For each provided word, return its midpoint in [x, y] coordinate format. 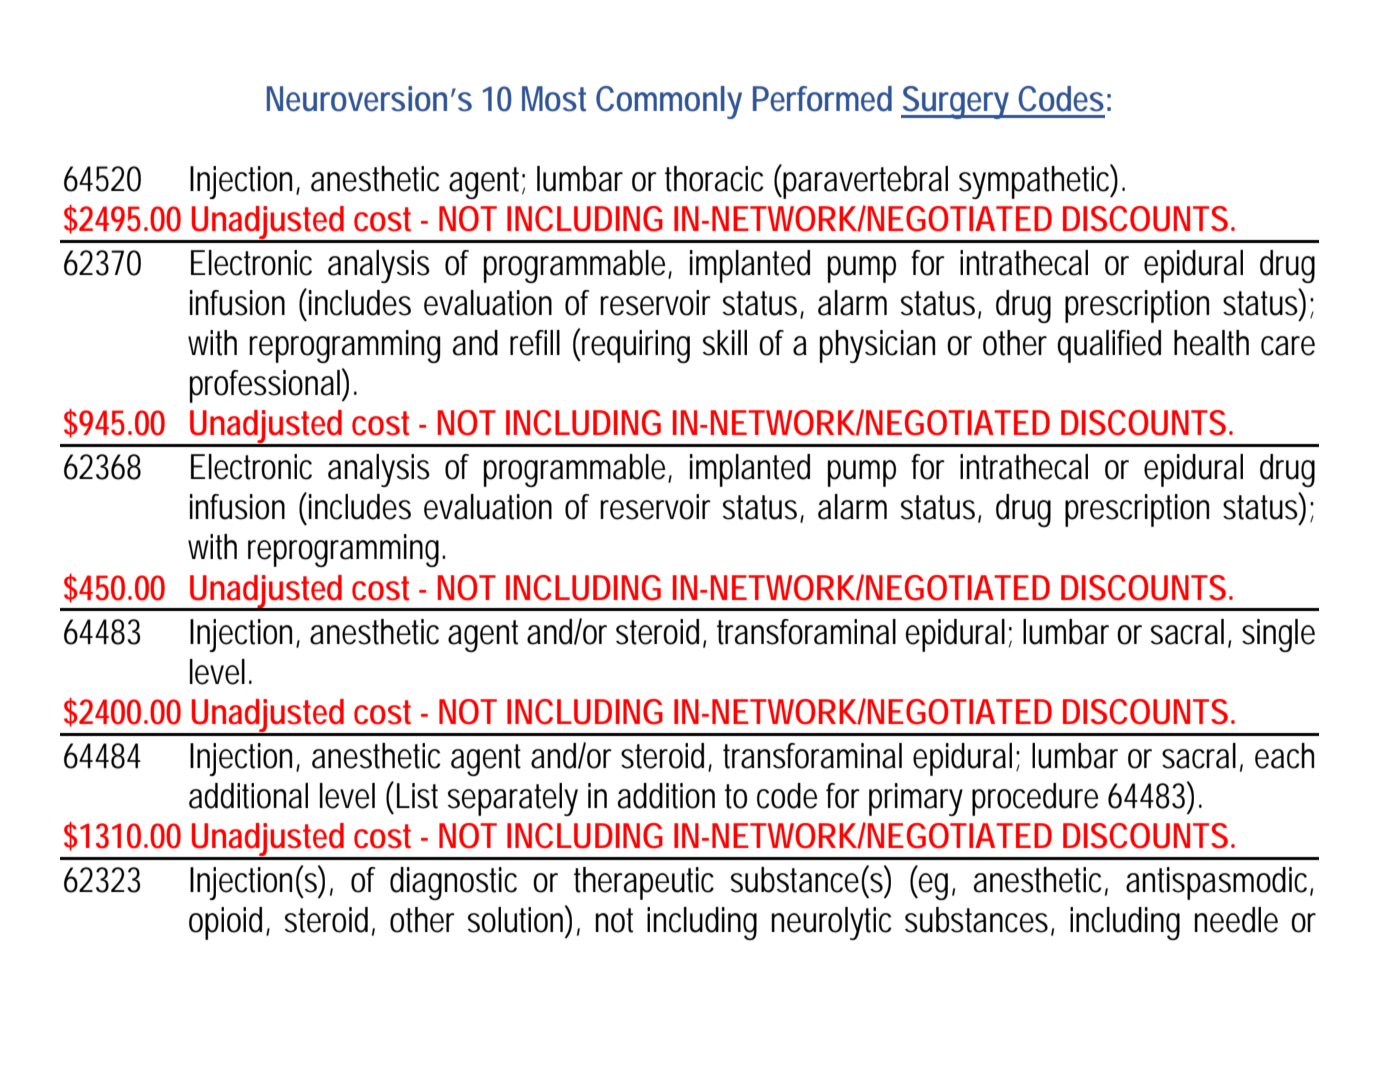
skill [725, 343]
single [1278, 635]
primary [916, 799]
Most [554, 99]
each [1284, 756]
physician [877, 346]
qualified [1109, 346]
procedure [1035, 799]
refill [535, 343]
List [417, 796]
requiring [635, 346]
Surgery [956, 102]
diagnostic [453, 883]
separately [513, 799]
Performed [822, 99]
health [1211, 343]
